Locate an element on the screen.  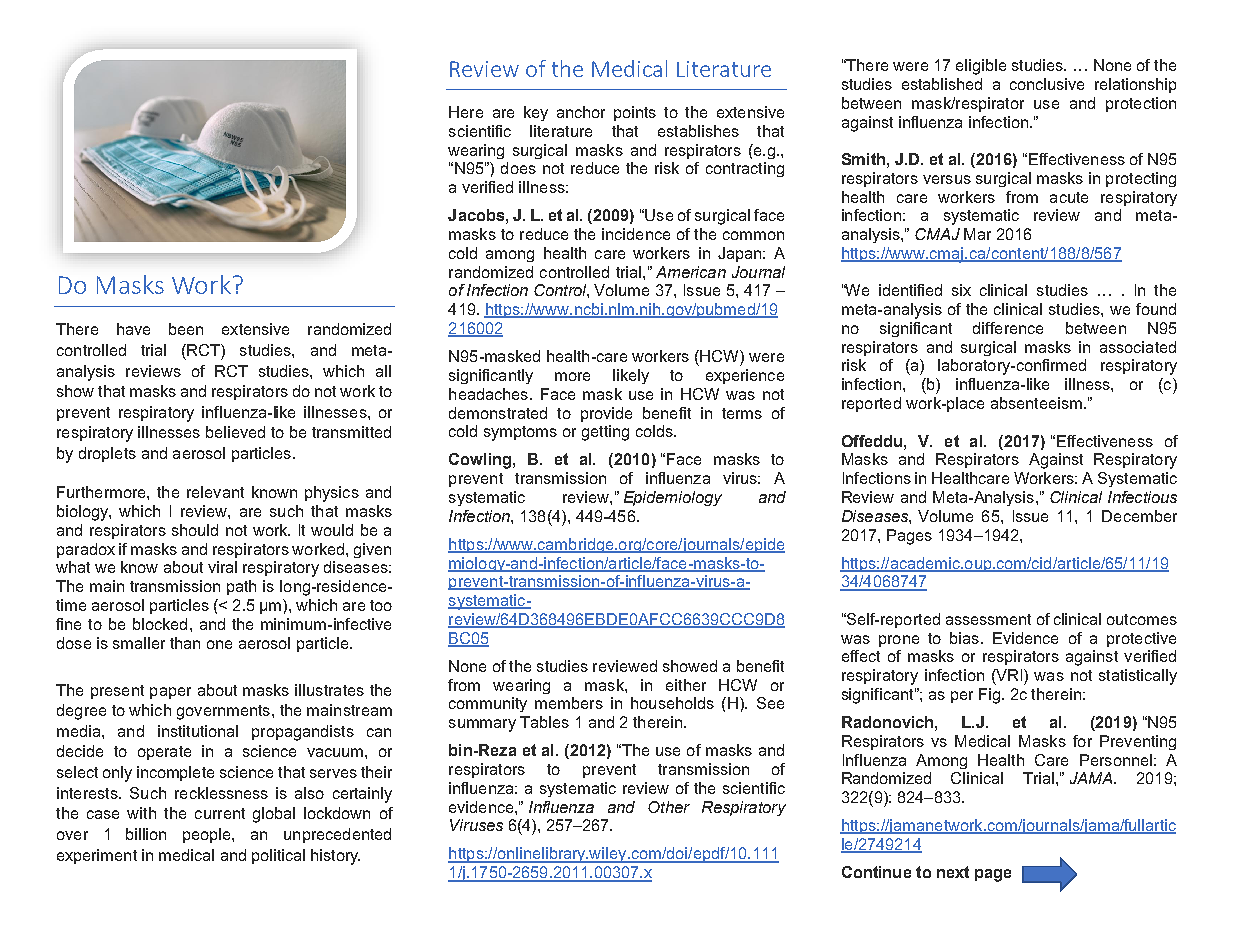
difference is located at coordinates (1008, 328).
